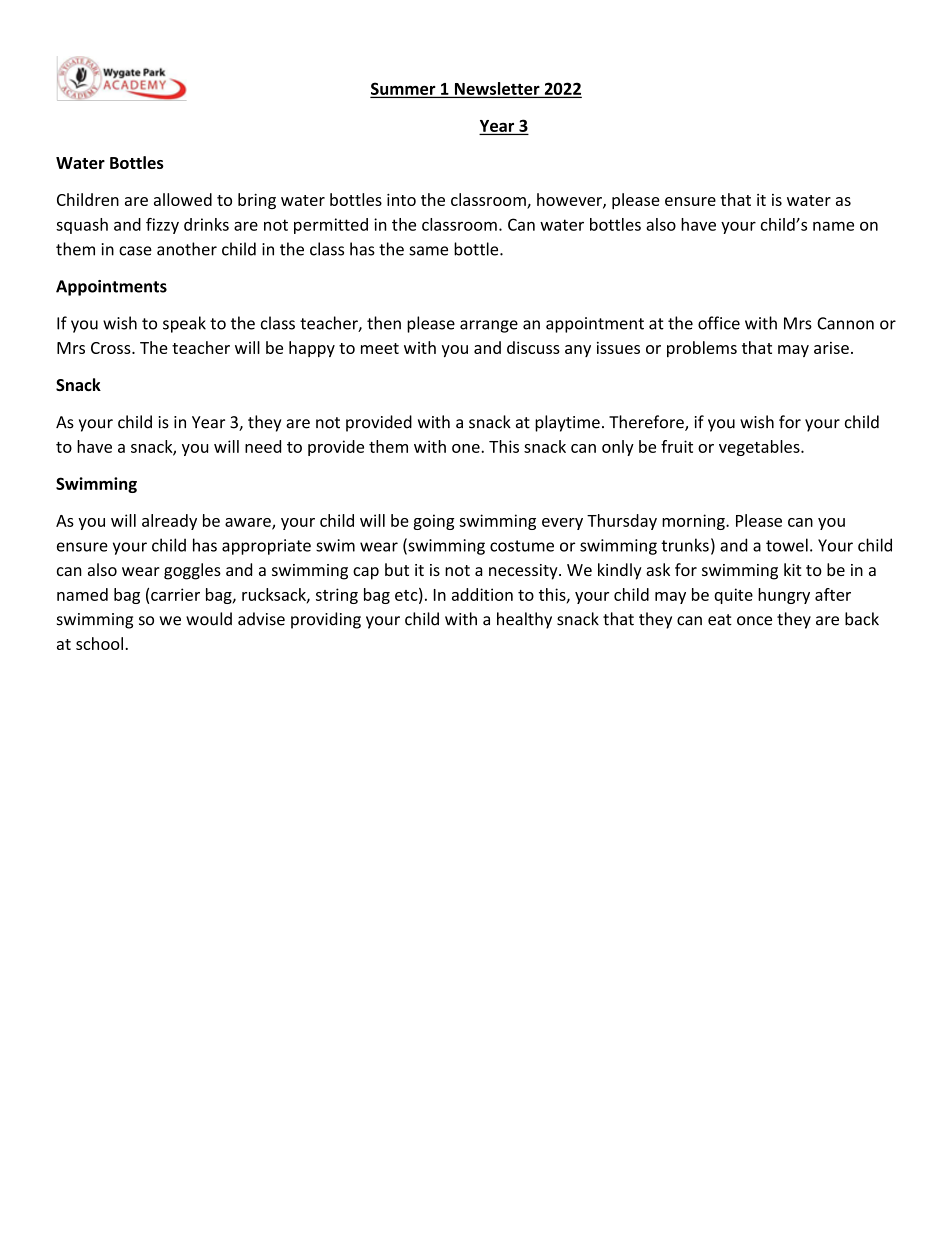 The height and width of the screenshot is (1233, 952). What do you see at coordinates (754, 621) in the screenshot?
I see `once` at bounding box center [754, 621].
